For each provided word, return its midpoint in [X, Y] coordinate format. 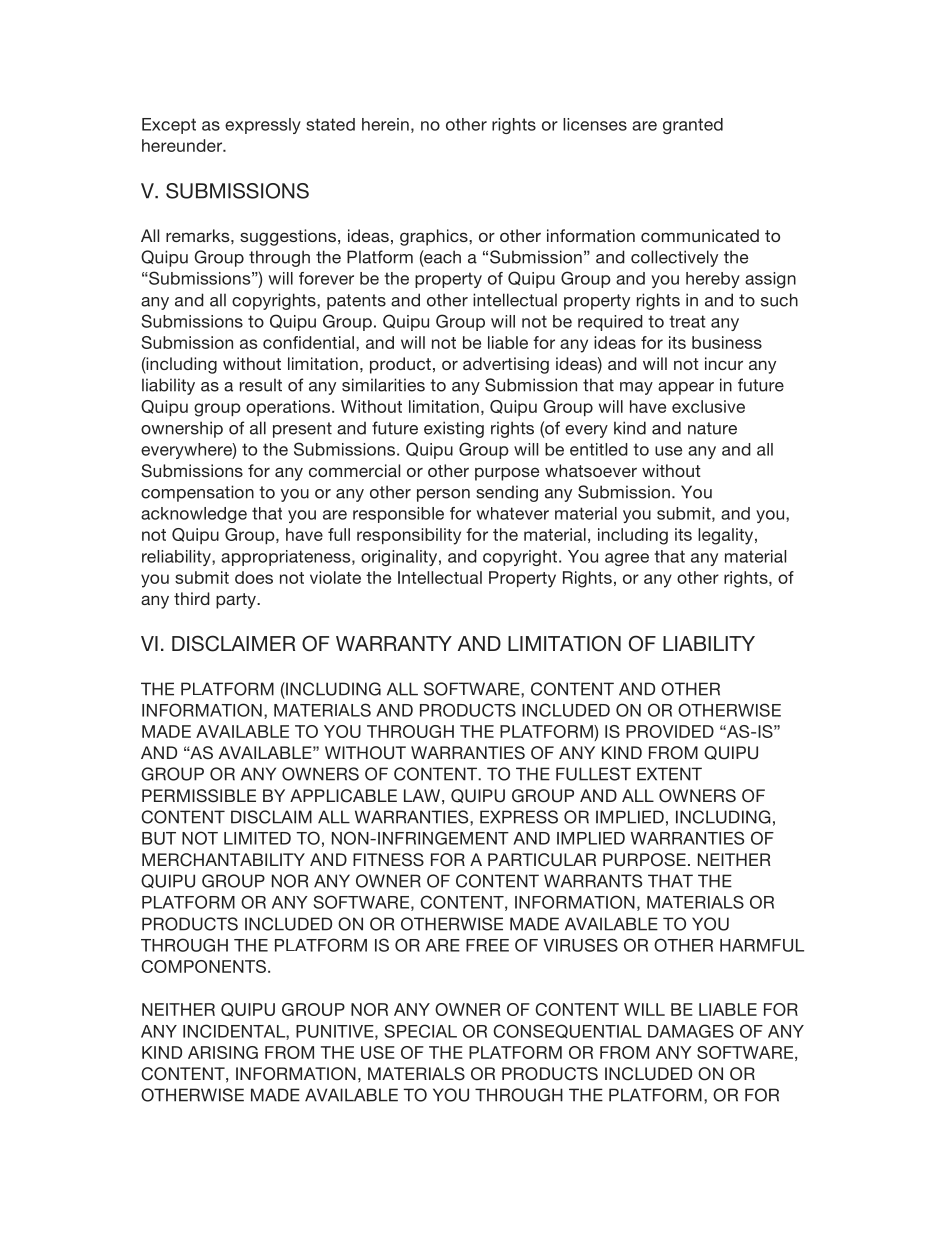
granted [693, 126]
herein [385, 124]
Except [169, 126]
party [237, 601]
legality [727, 536]
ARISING [223, 1052]
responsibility [409, 536]
